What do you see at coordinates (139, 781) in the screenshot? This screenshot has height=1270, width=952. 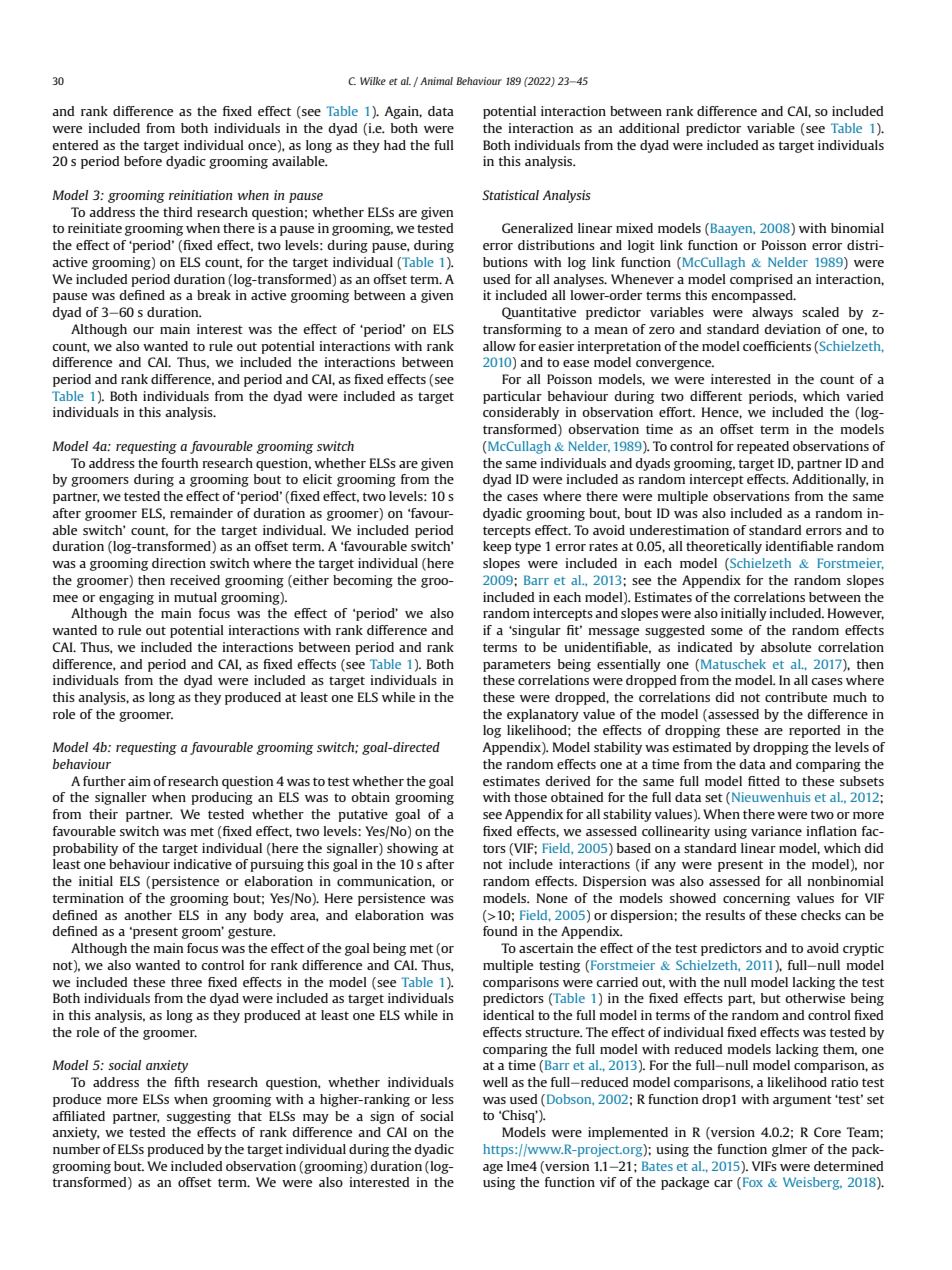 I see `aim` at bounding box center [139, 781].
